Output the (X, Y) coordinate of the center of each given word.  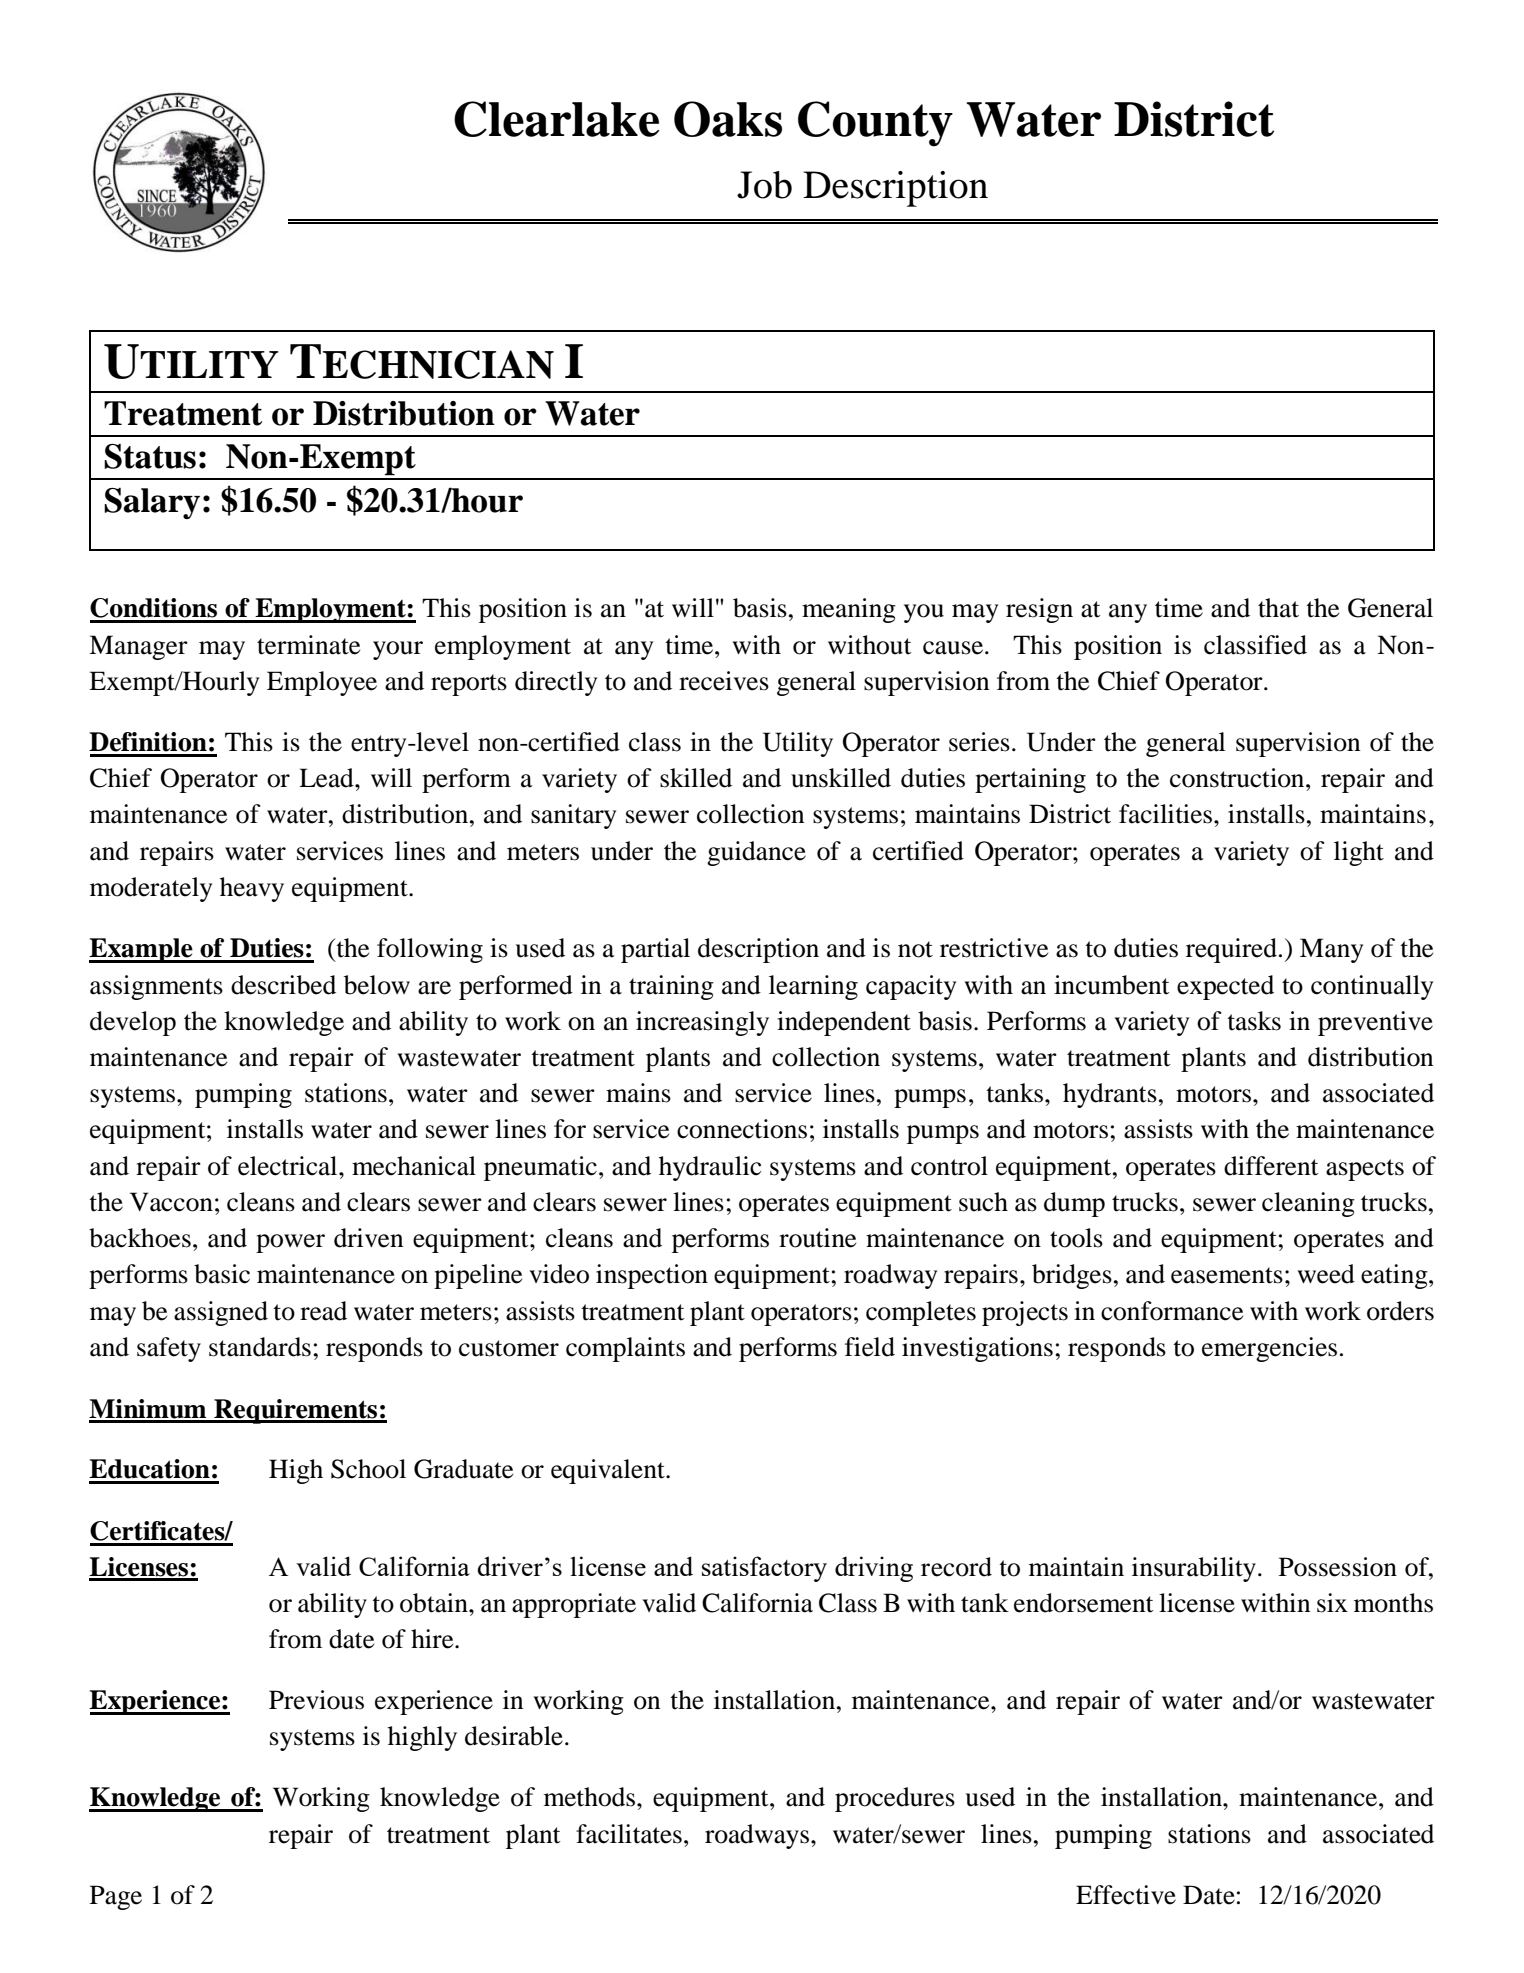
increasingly (702, 1023)
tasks (1254, 1021)
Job (764, 185)
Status (150, 456)
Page (116, 1897)
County (875, 124)
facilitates (629, 1834)
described (283, 985)
